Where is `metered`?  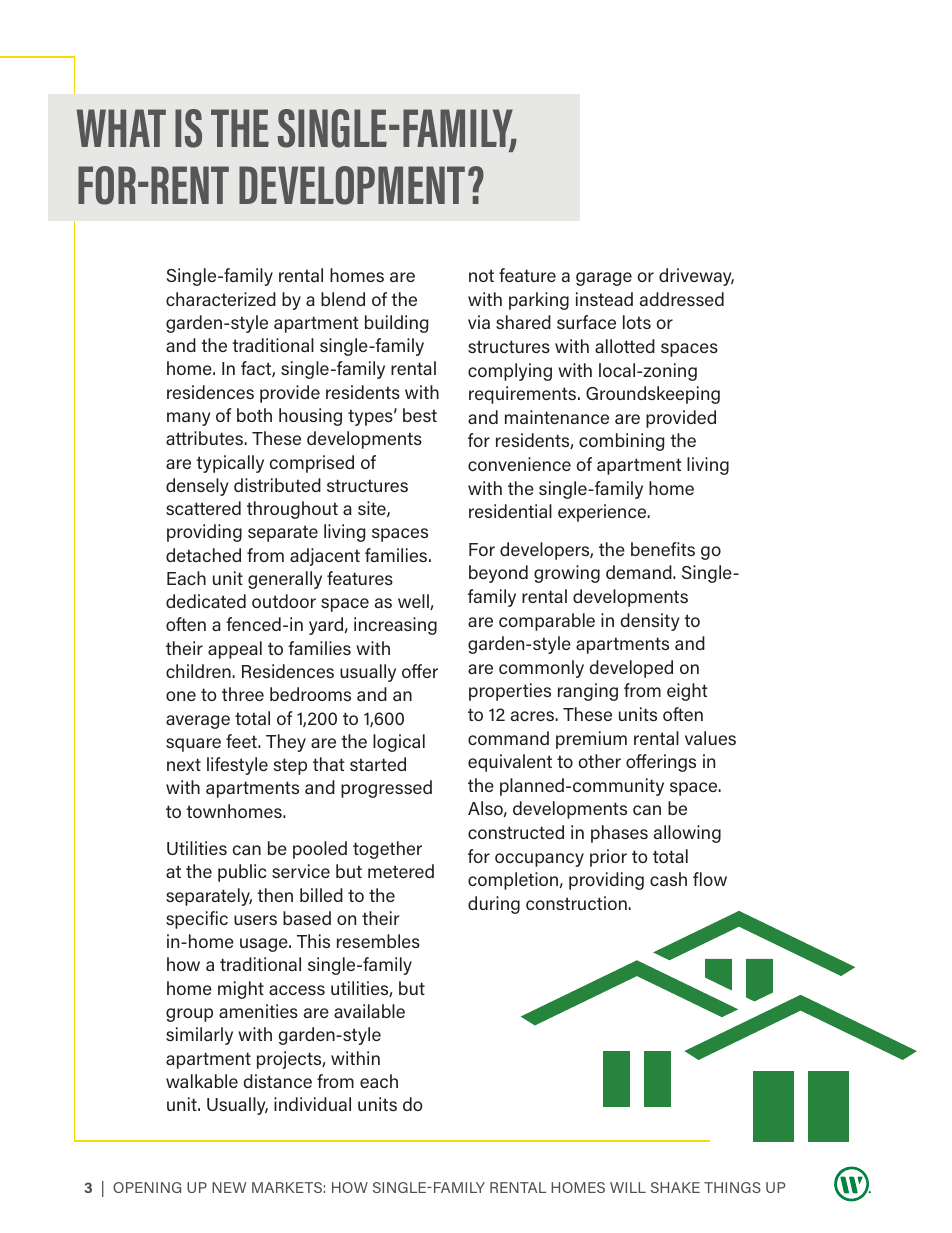
metered is located at coordinates (401, 871).
